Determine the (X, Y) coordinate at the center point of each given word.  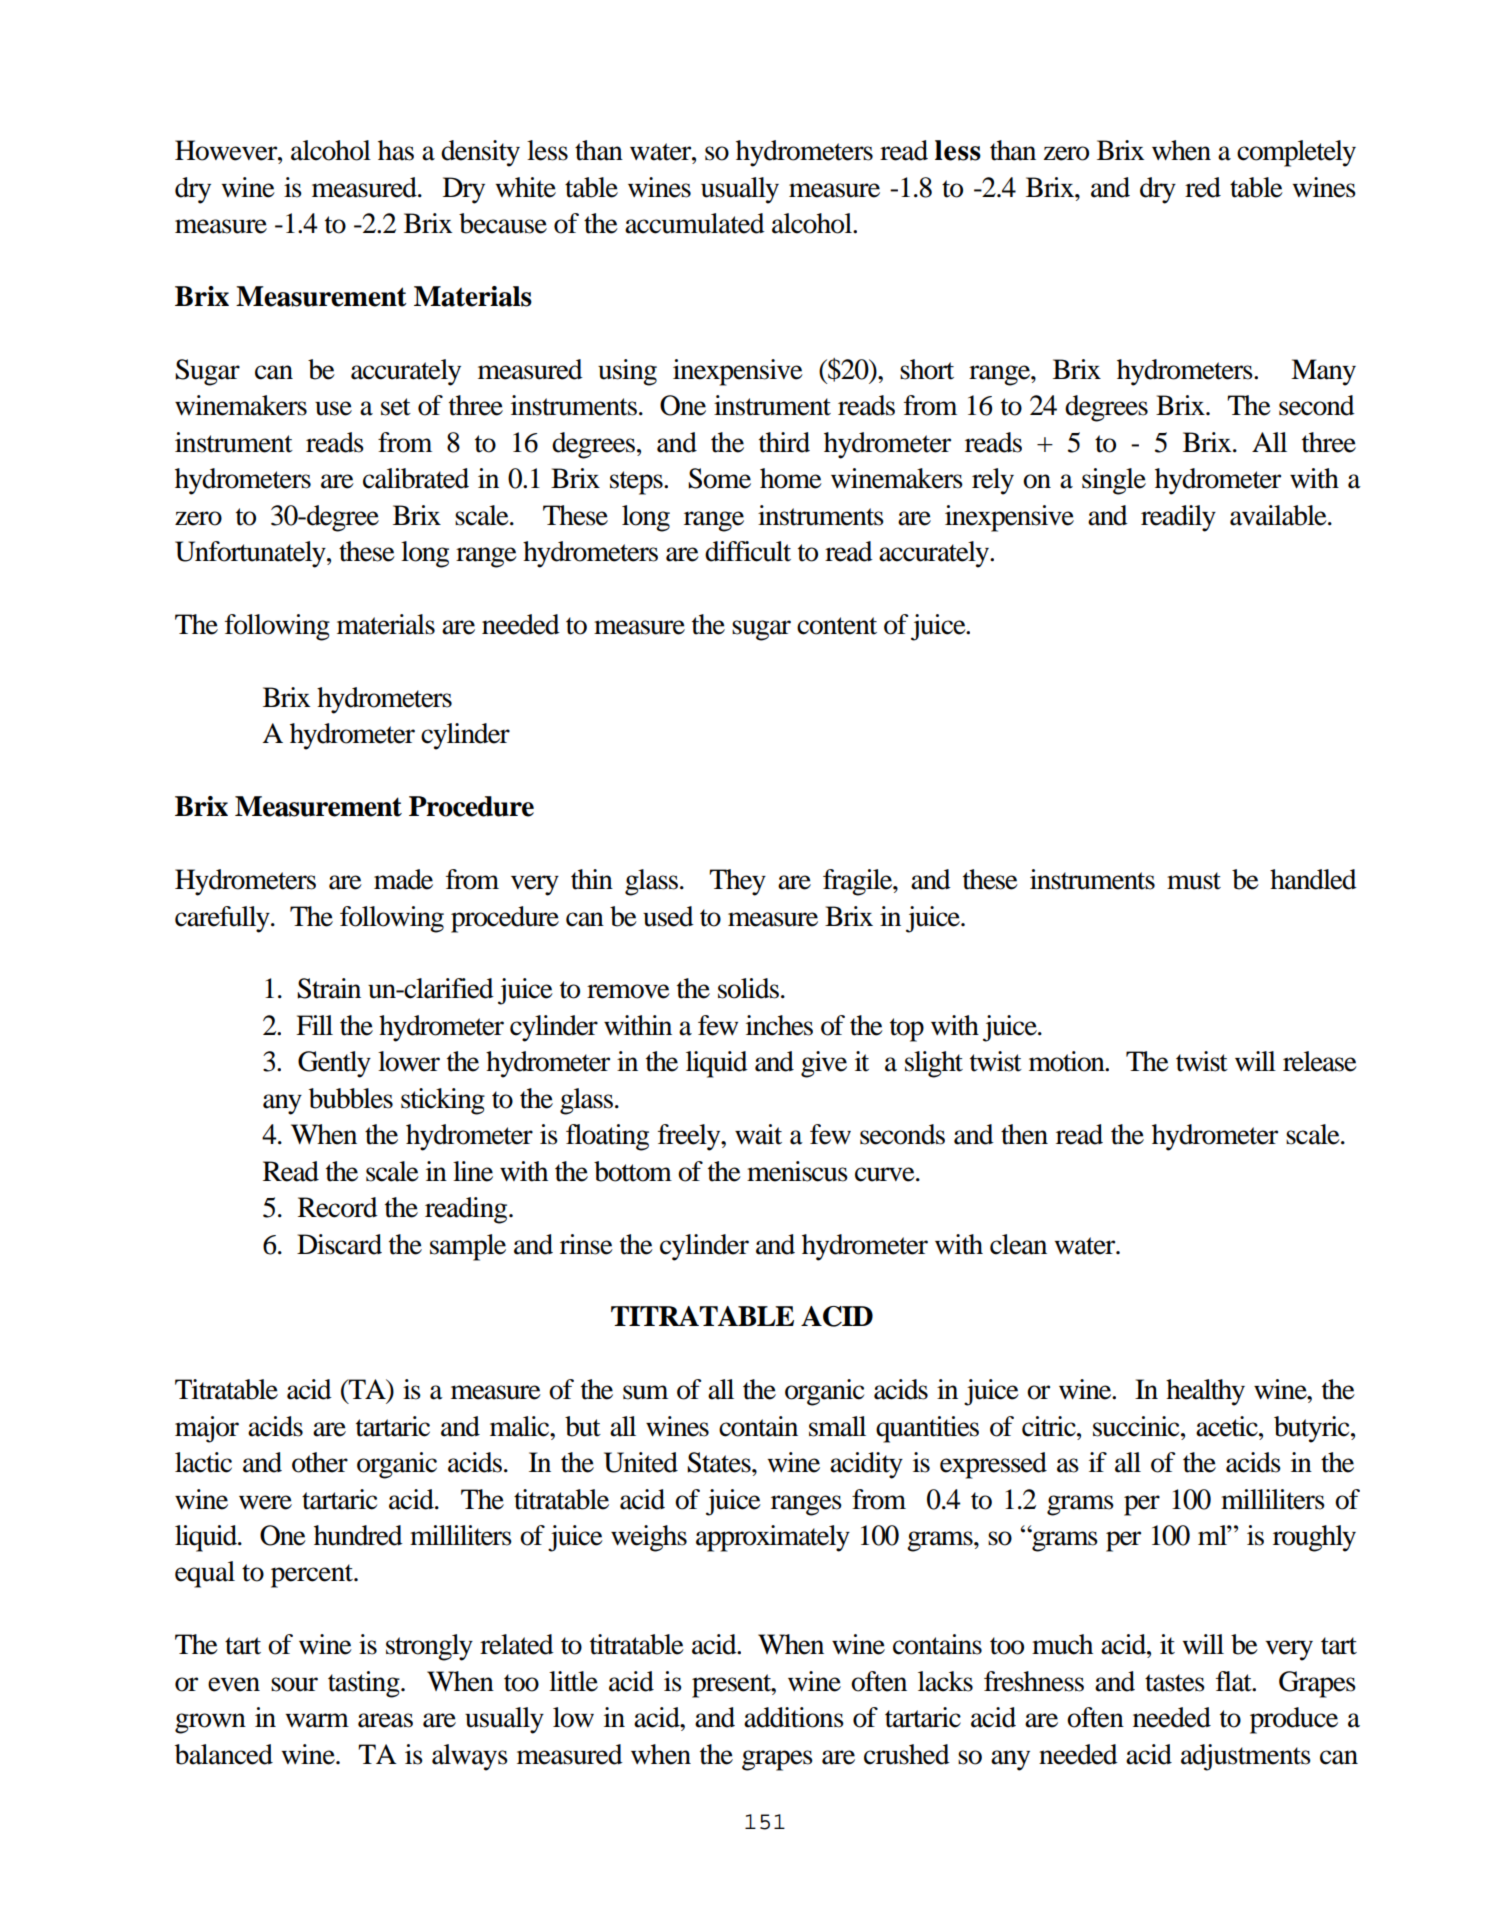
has (396, 150)
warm (317, 1720)
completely (1296, 153)
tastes (1175, 1683)
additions (794, 1717)
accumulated (695, 223)
